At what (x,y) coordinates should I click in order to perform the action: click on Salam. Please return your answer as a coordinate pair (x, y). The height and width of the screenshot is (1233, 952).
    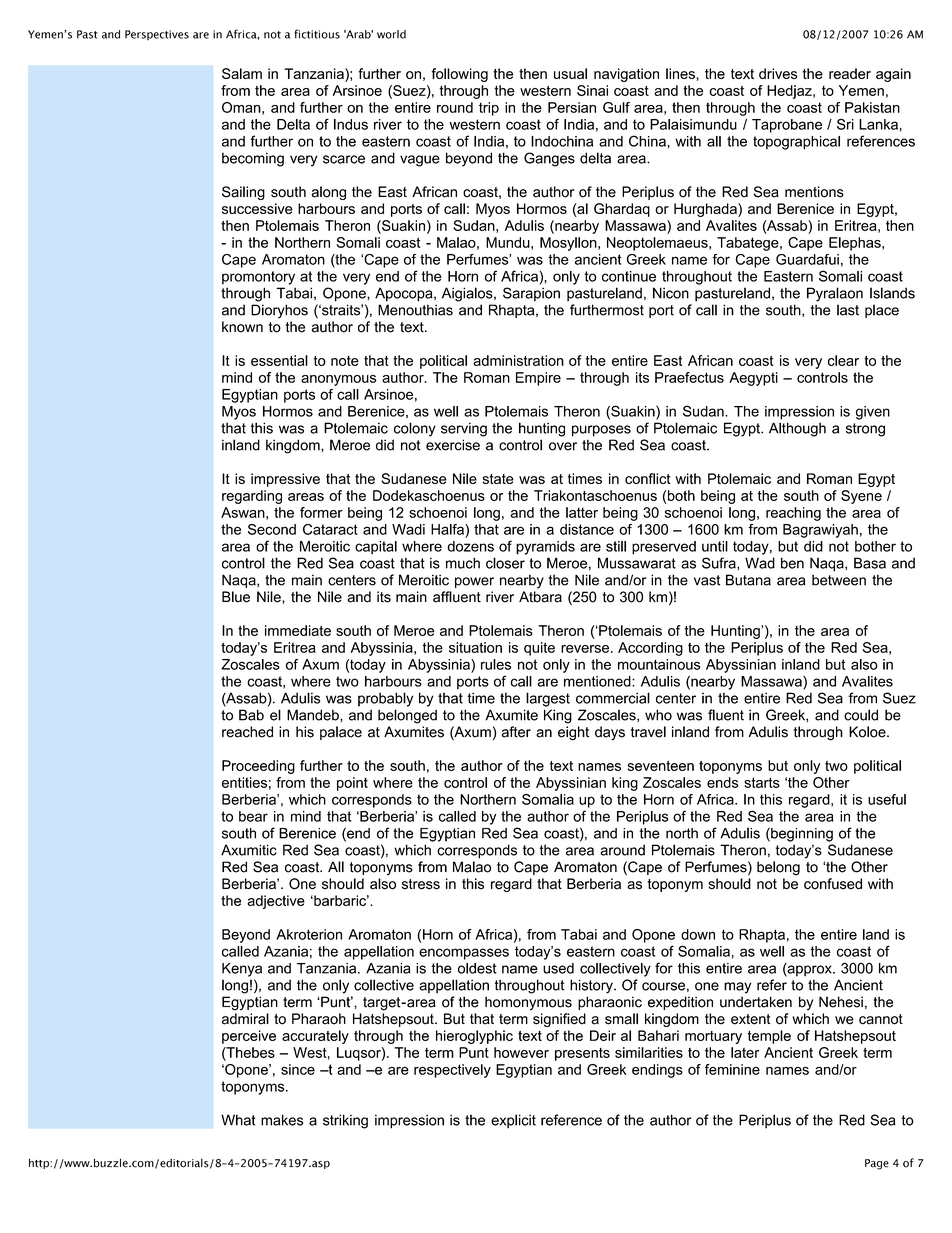
    Looking at the image, I should click on (242, 73).
